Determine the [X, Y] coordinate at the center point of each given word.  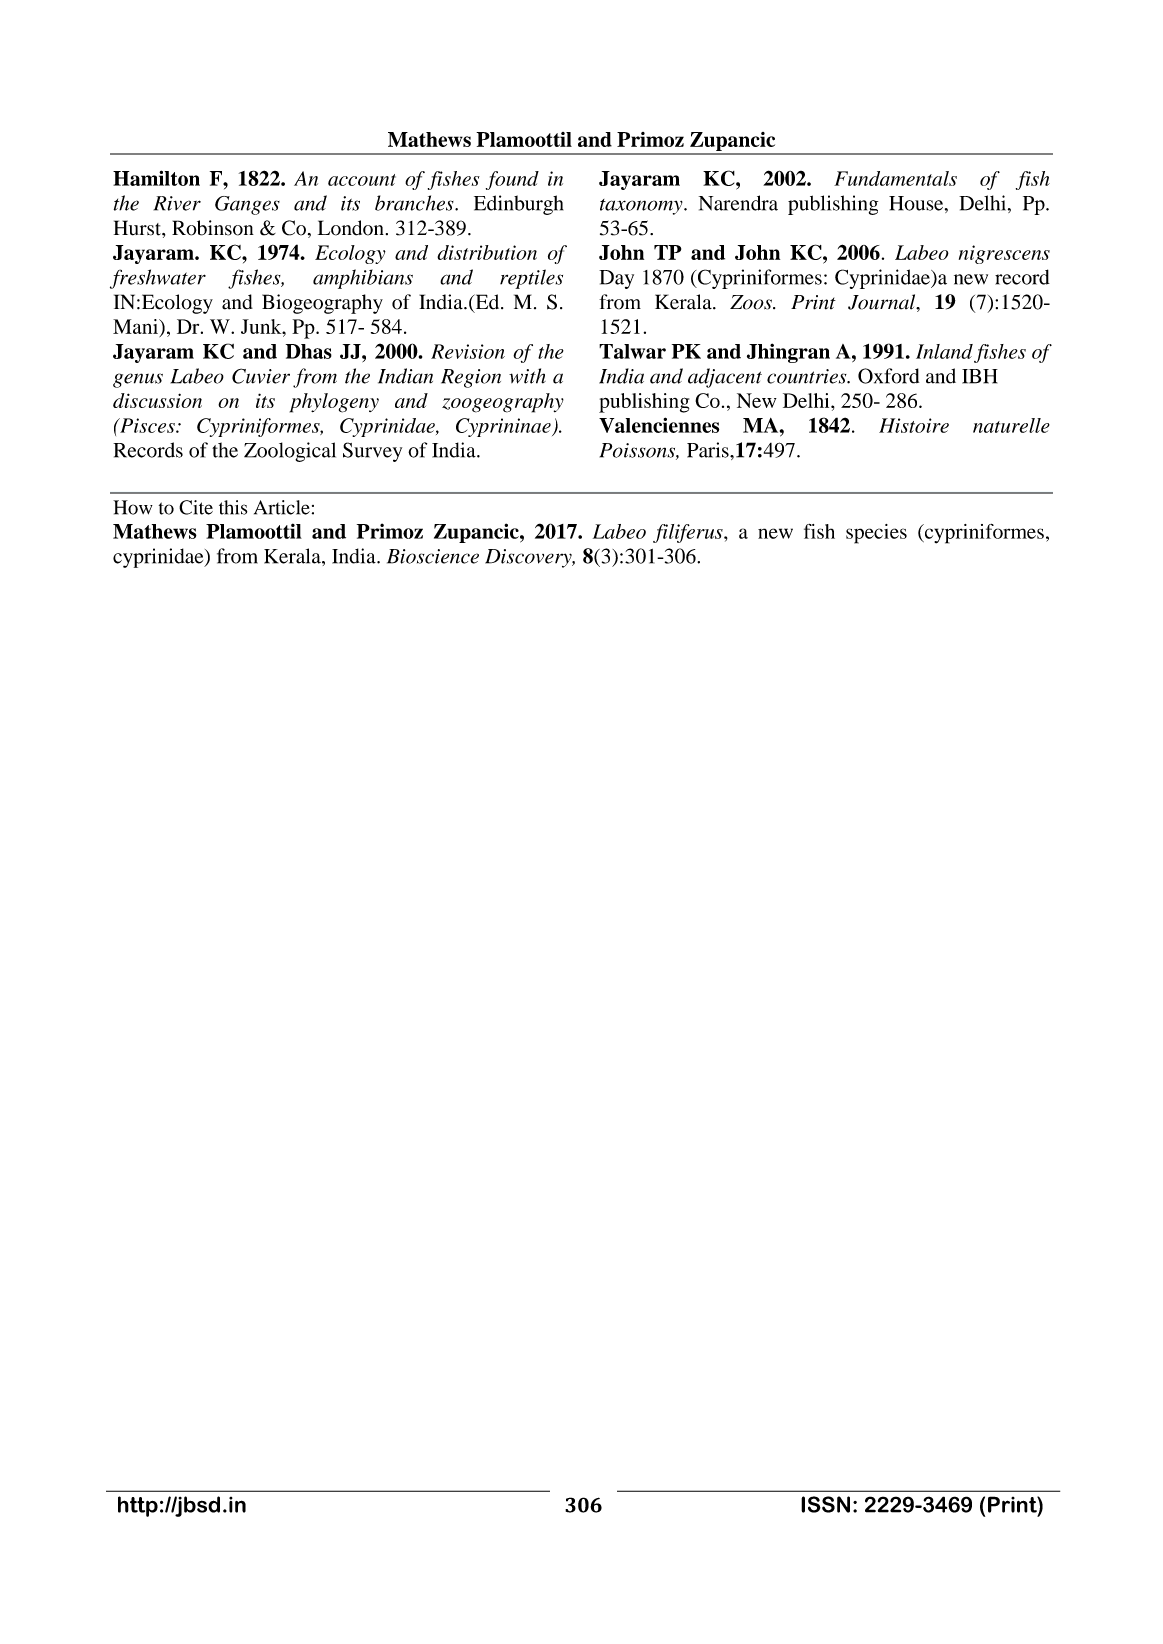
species [876, 534]
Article [282, 507]
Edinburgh [518, 205]
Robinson [213, 228]
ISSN [825, 1504]
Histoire [914, 425]
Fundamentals [895, 178]
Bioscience [433, 556]
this [233, 507]
